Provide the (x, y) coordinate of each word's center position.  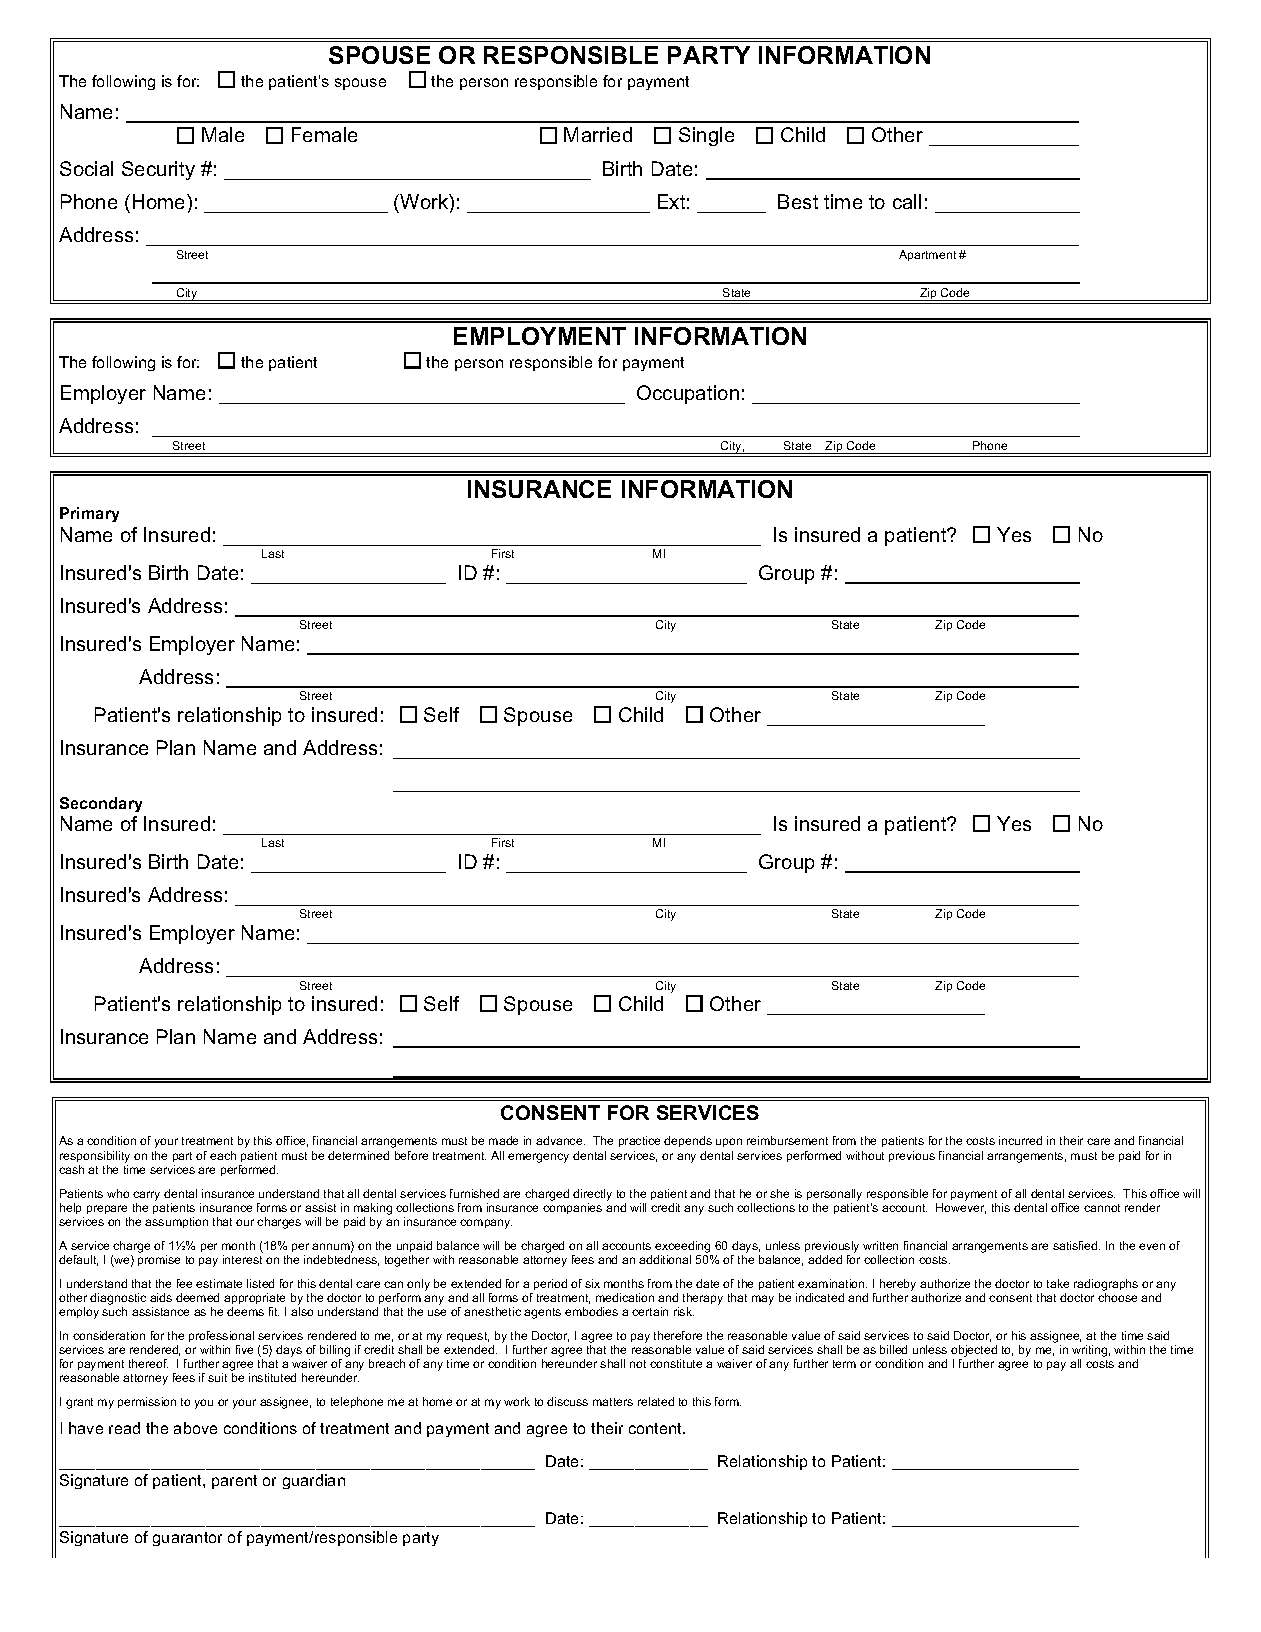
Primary (89, 514)
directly (592, 1195)
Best (798, 201)
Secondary (101, 804)
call (907, 201)
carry (146, 1196)
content (657, 1428)
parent (234, 1482)
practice (639, 1141)
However (961, 1208)
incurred (1020, 1140)
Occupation (688, 394)
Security (158, 170)
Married (598, 134)
